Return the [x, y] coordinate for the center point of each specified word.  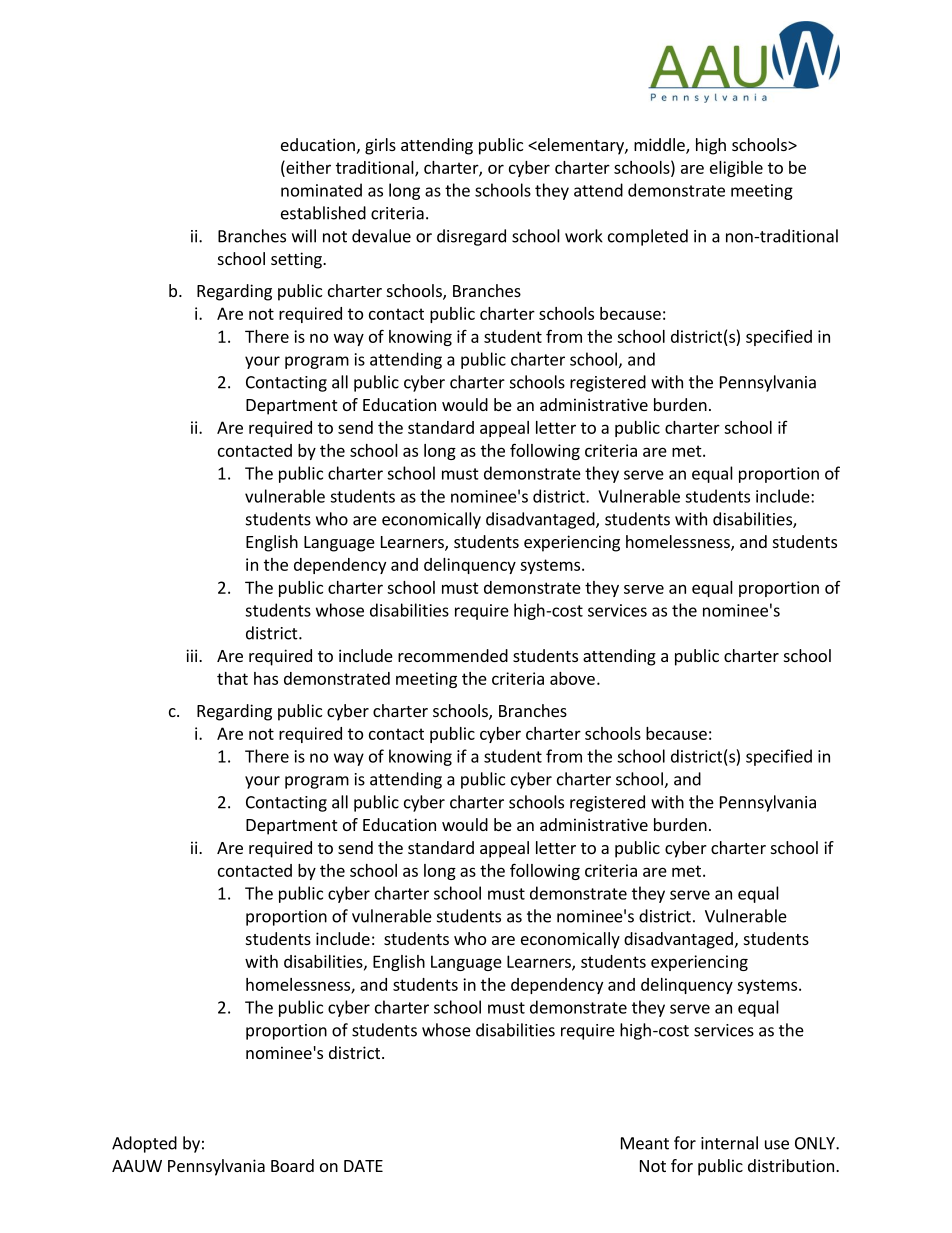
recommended [453, 655]
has [266, 678]
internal [729, 1143]
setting [297, 260]
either [307, 167]
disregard [471, 237]
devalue [381, 236]
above [572, 678]
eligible [736, 169]
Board [292, 1165]
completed [648, 237]
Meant [645, 1143]
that [232, 678]
